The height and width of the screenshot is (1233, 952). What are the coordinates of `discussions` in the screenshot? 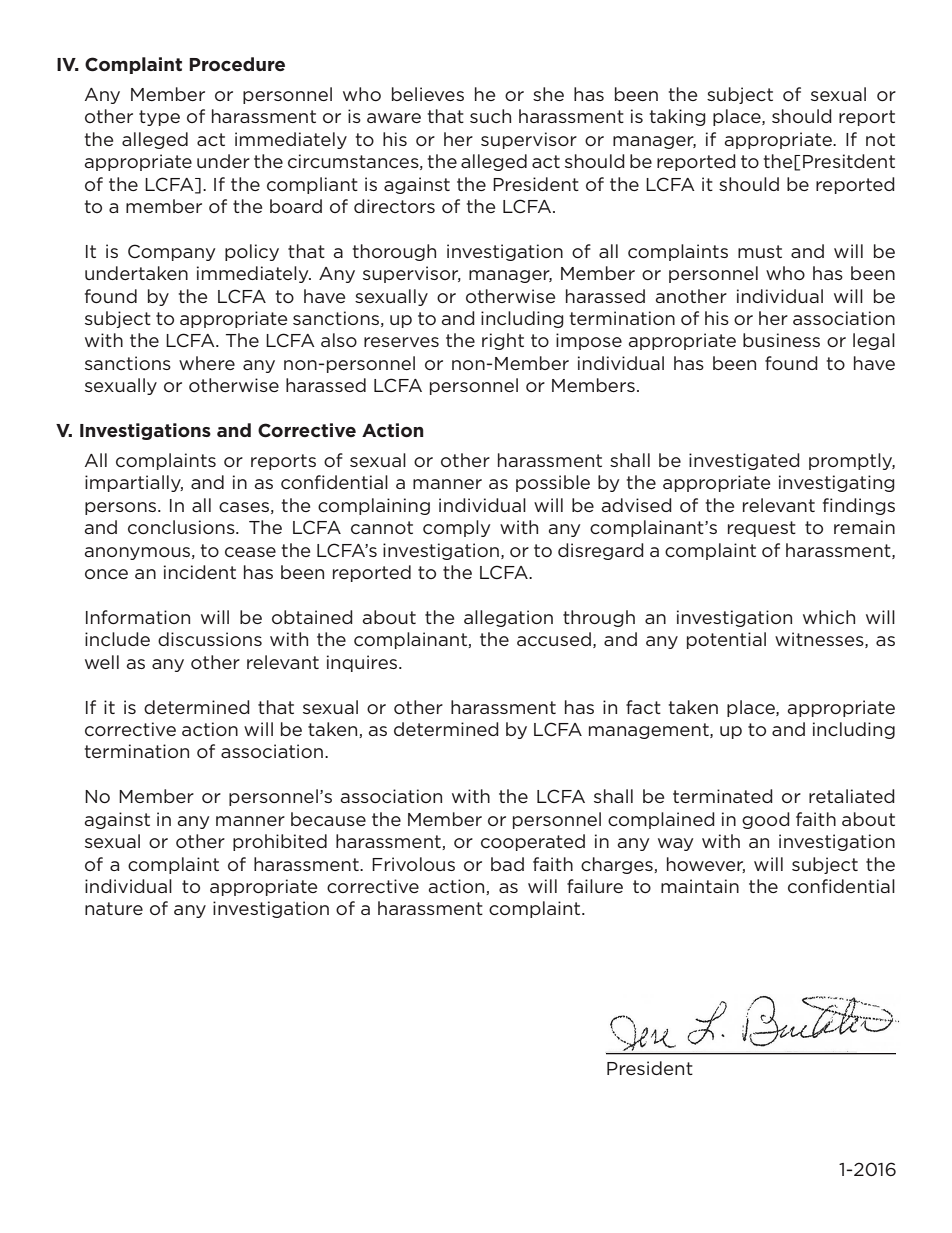 It's located at (210, 639).
